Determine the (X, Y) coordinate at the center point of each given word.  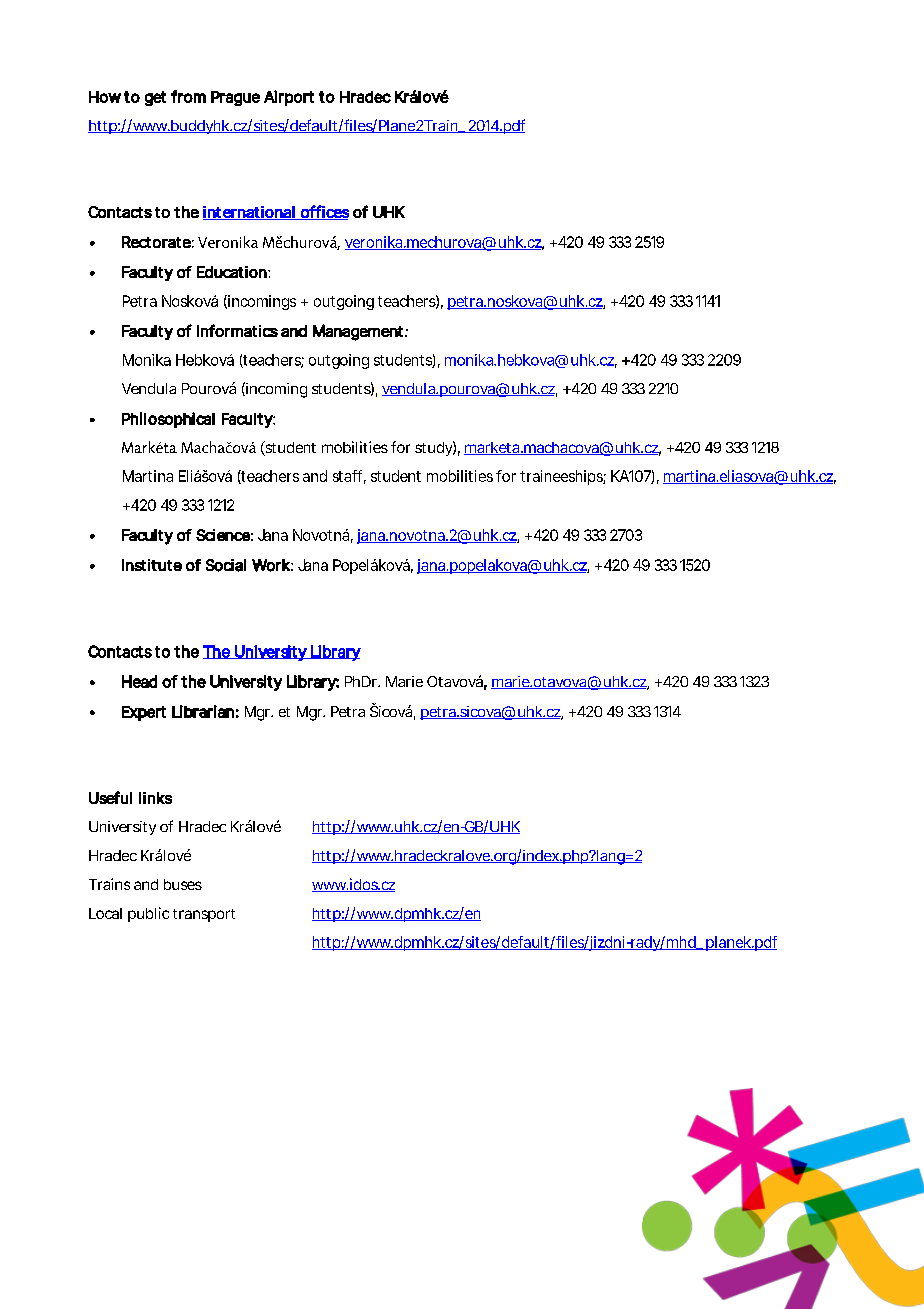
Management (359, 332)
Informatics (237, 330)
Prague (235, 98)
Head (139, 681)
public (148, 914)
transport (204, 915)
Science (223, 535)
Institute (152, 565)
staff (349, 477)
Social (226, 565)
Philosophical (168, 420)
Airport (289, 98)
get (155, 98)
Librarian (203, 711)
